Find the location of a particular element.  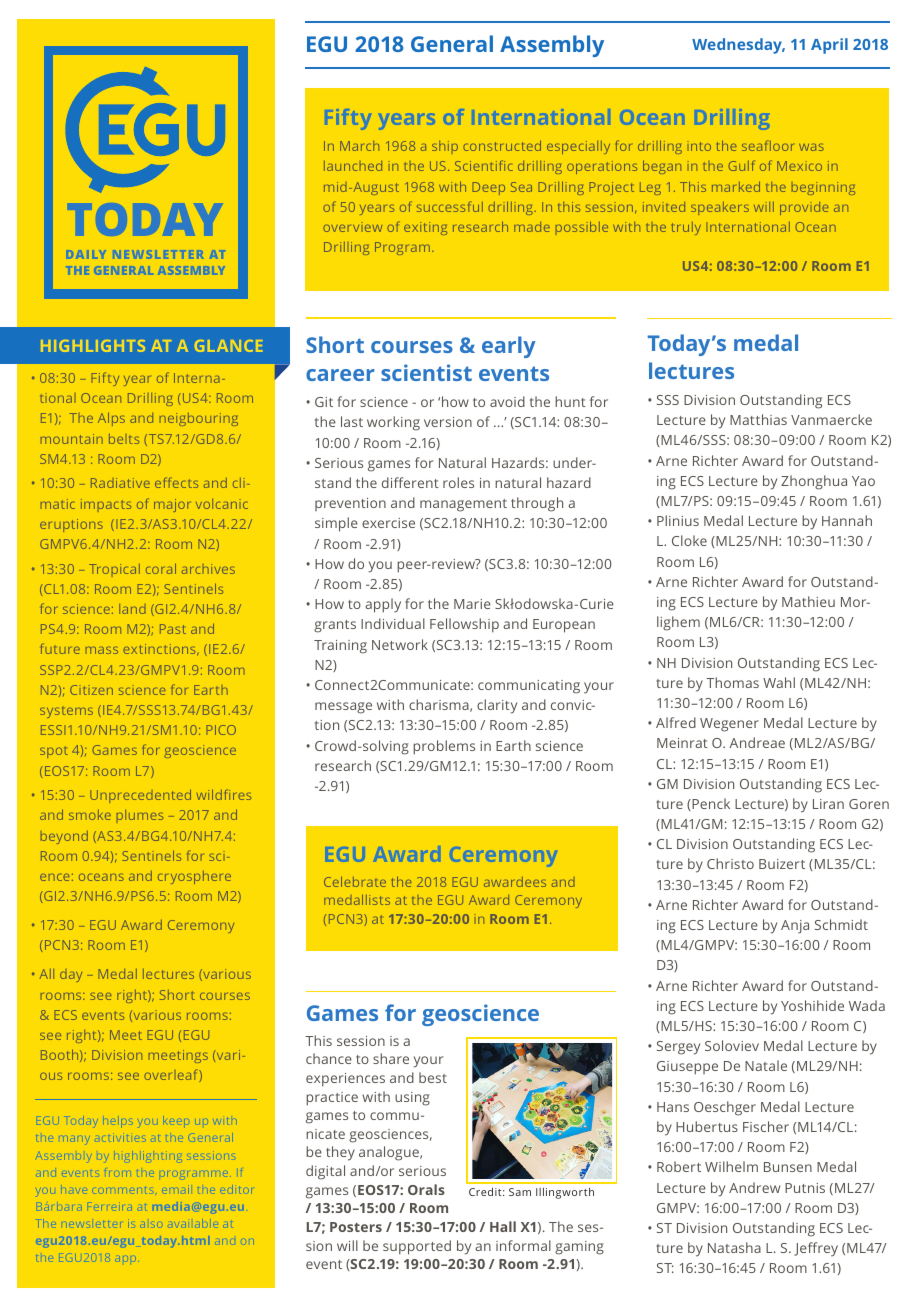

March is located at coordinates (359, 146).
